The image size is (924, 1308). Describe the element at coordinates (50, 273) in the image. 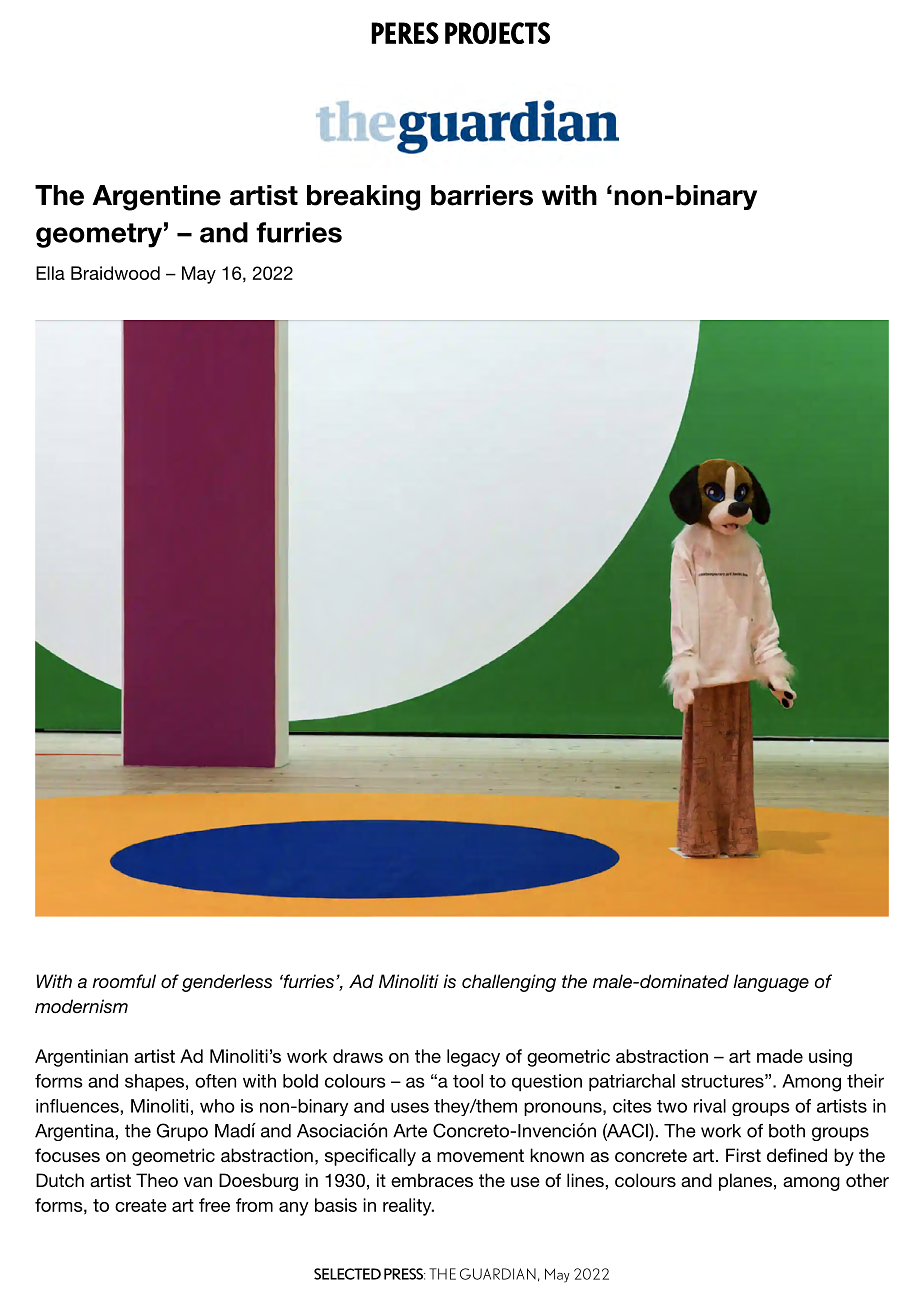

I see `Ella` at that location.
